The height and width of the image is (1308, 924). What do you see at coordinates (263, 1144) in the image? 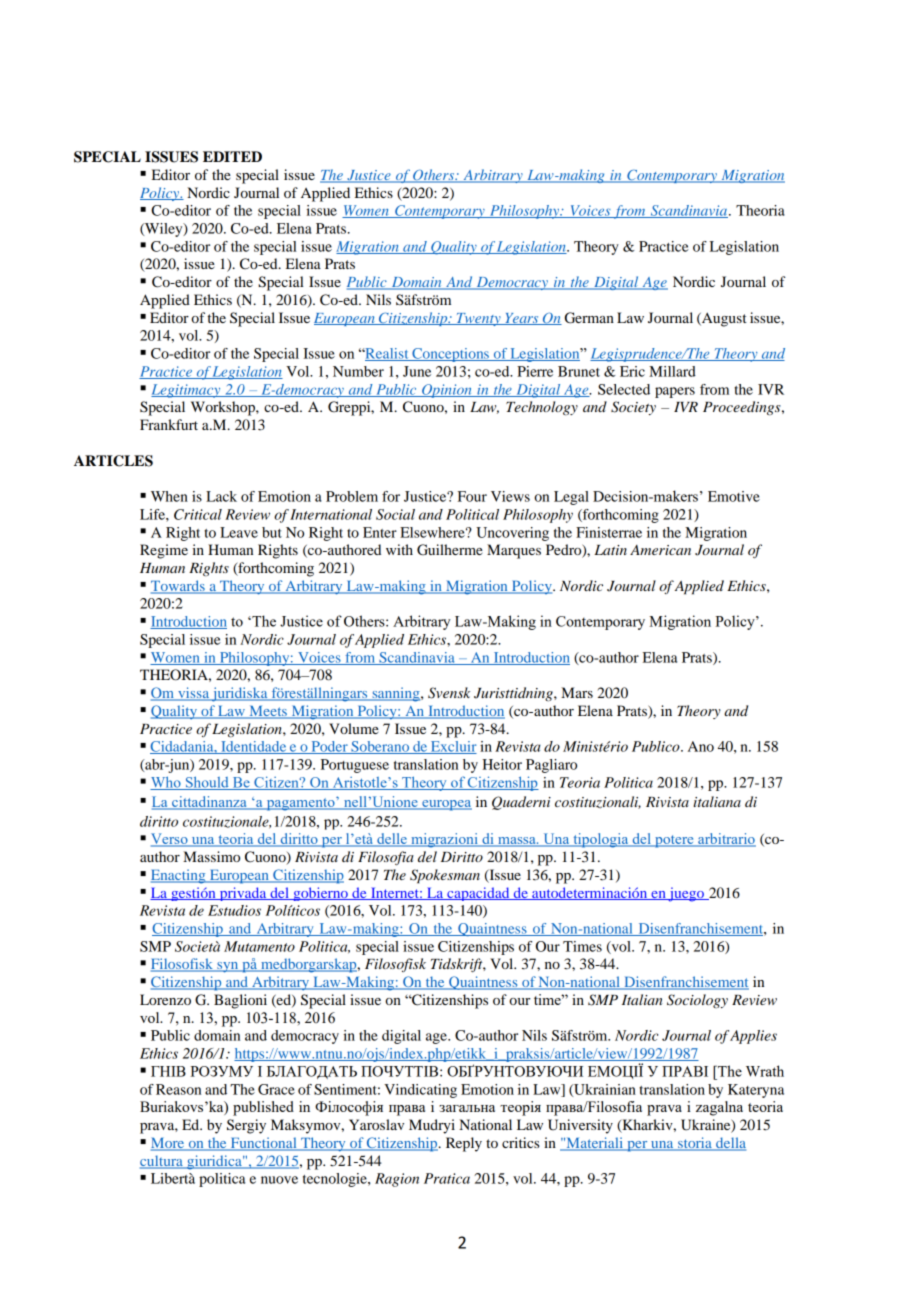
I see `Functional` at bounding box center [263, 1144].
